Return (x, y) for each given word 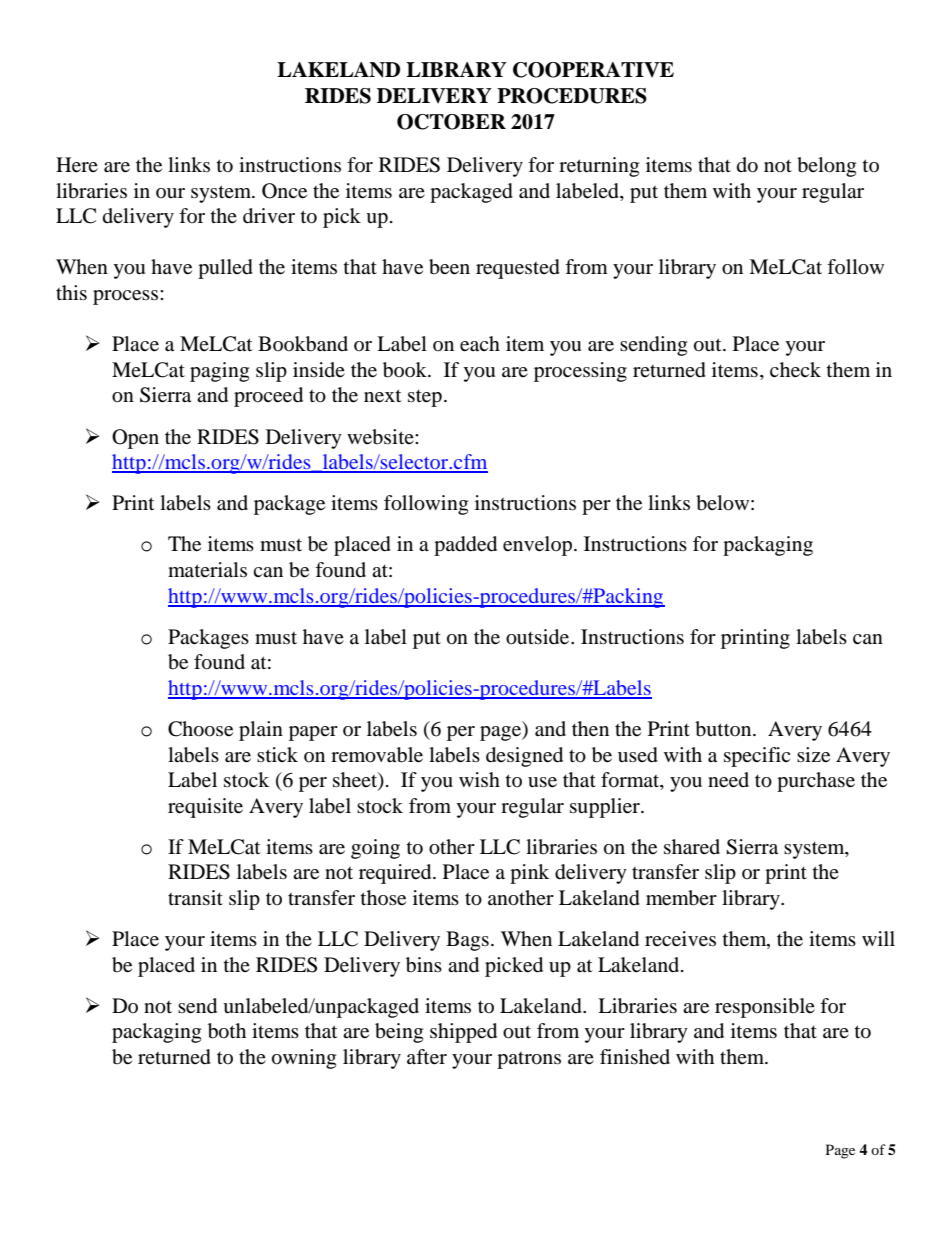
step (425, 398)
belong (826, 167)
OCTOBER (451, 122)
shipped (463, 1033)
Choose (200, 729)
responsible (765, 1008)
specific (757, 757)
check (795, 370)
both (227, 1031)
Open (135, 439)
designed (524, 757)
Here (77, 165)
